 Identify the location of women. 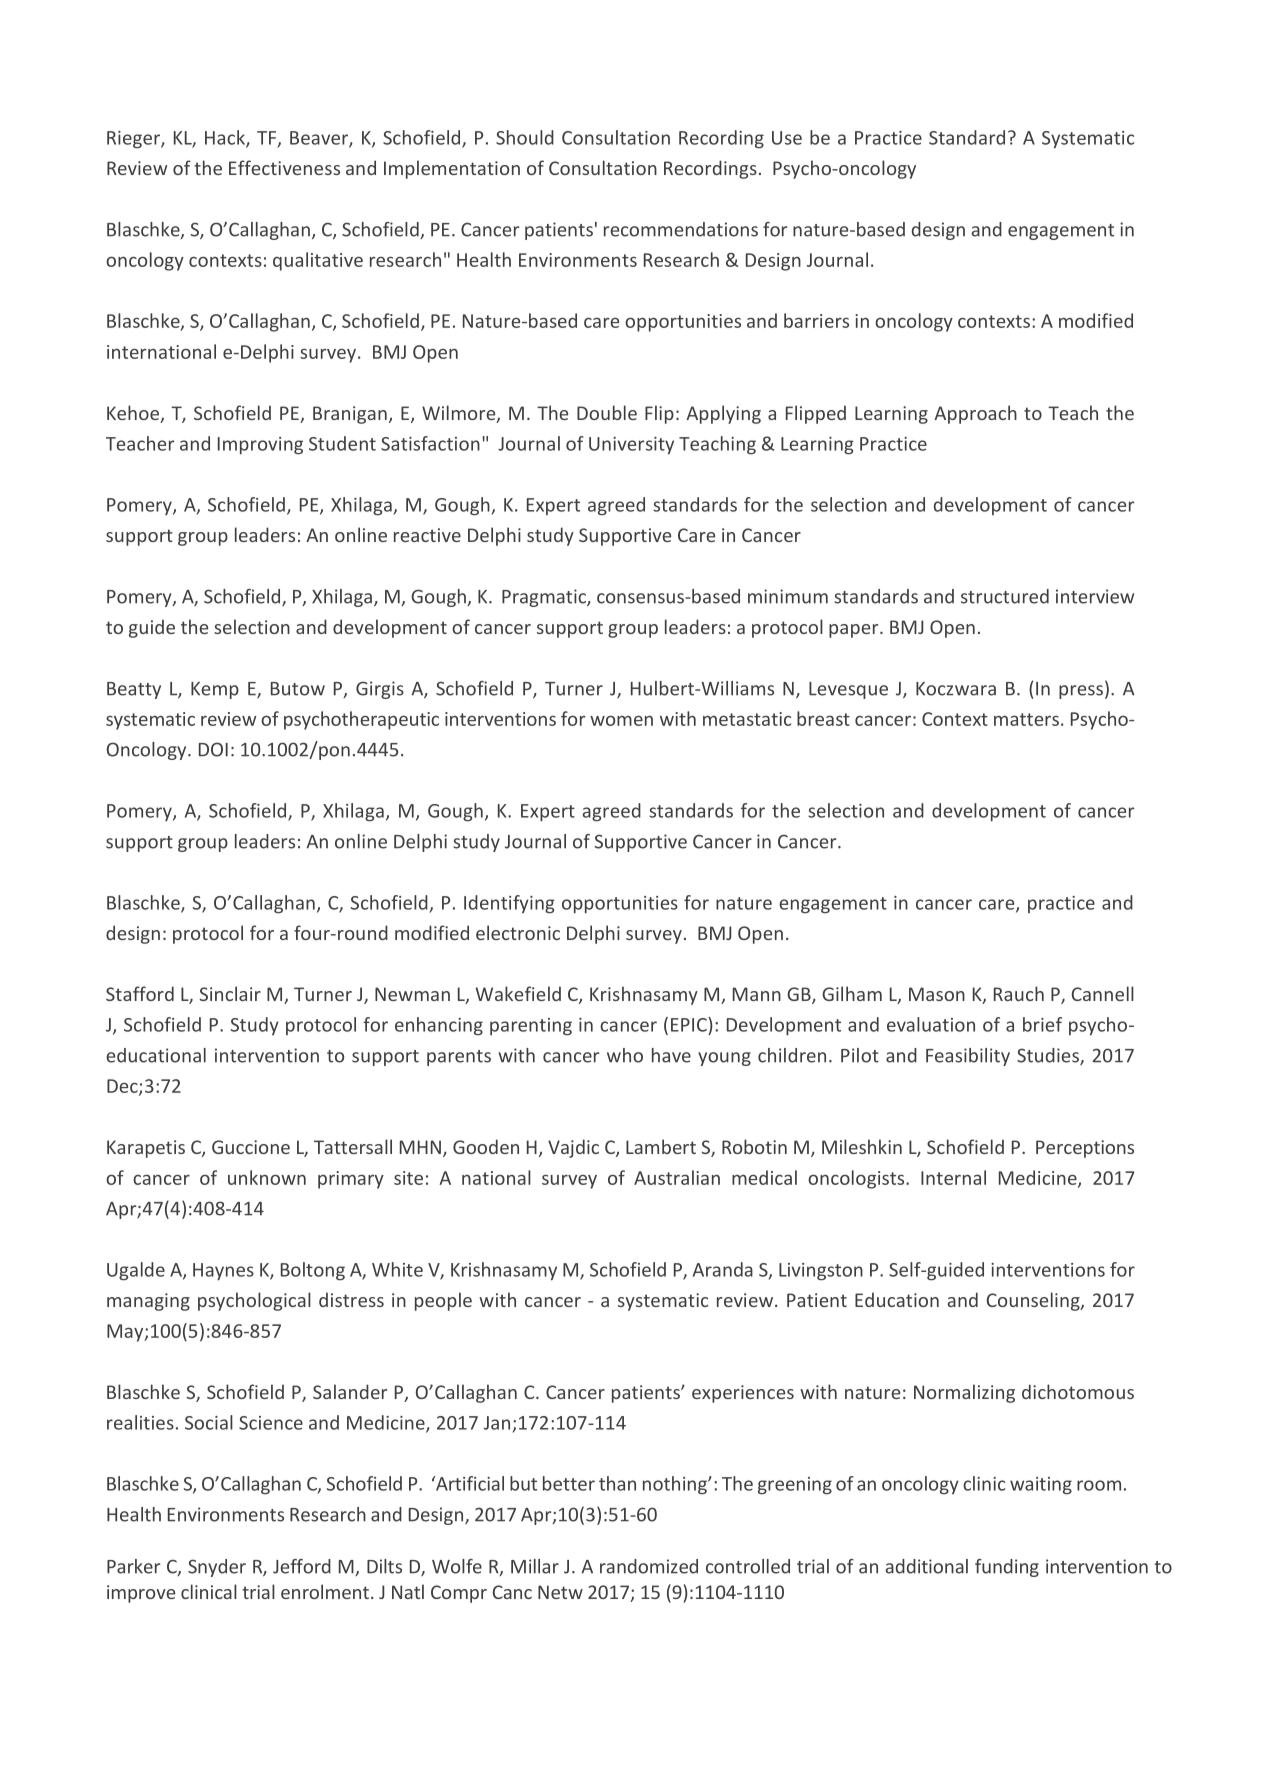
(621, 720).
